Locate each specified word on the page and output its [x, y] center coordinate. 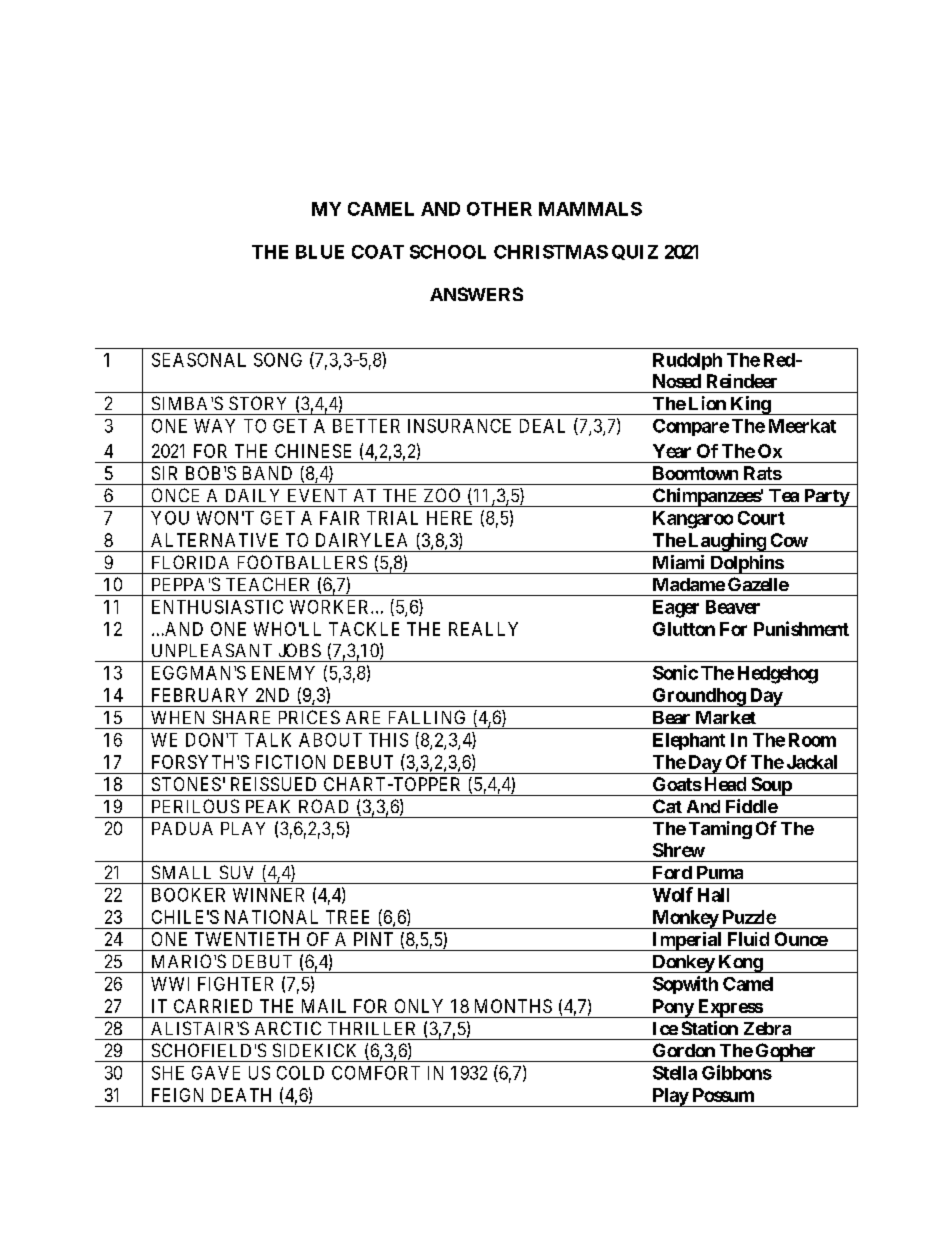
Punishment [801, 628]
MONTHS [513, 1006]
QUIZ [635, 252]
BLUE [320, 252]
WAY [214, 426]
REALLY [483, 629]
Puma [720, 872]
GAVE [216, 1073]
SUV [236, 872]
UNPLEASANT [212, 650]
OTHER [499, 209]
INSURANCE [459, 426]
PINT [373, 939]
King [750, 405]
